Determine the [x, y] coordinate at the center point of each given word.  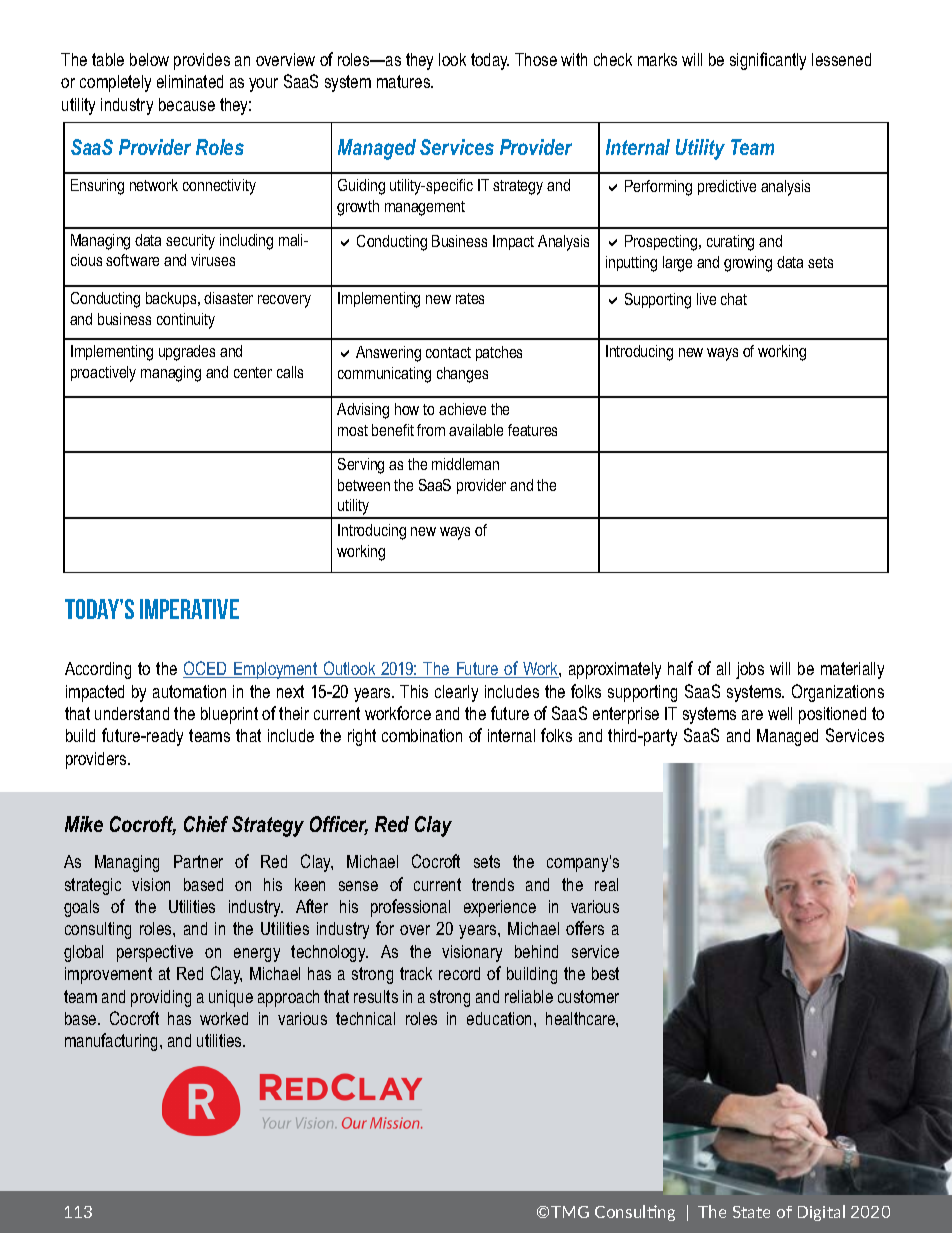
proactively [103, 374]
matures [405, 81]
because [187, 104]
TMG [570, 1212]
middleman [465, 464]
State [751, 1212]
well [780, 713]
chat [734, 299]
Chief [206, 824]
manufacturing [113, 1042]
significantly [768, 61]
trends [493, 884]
